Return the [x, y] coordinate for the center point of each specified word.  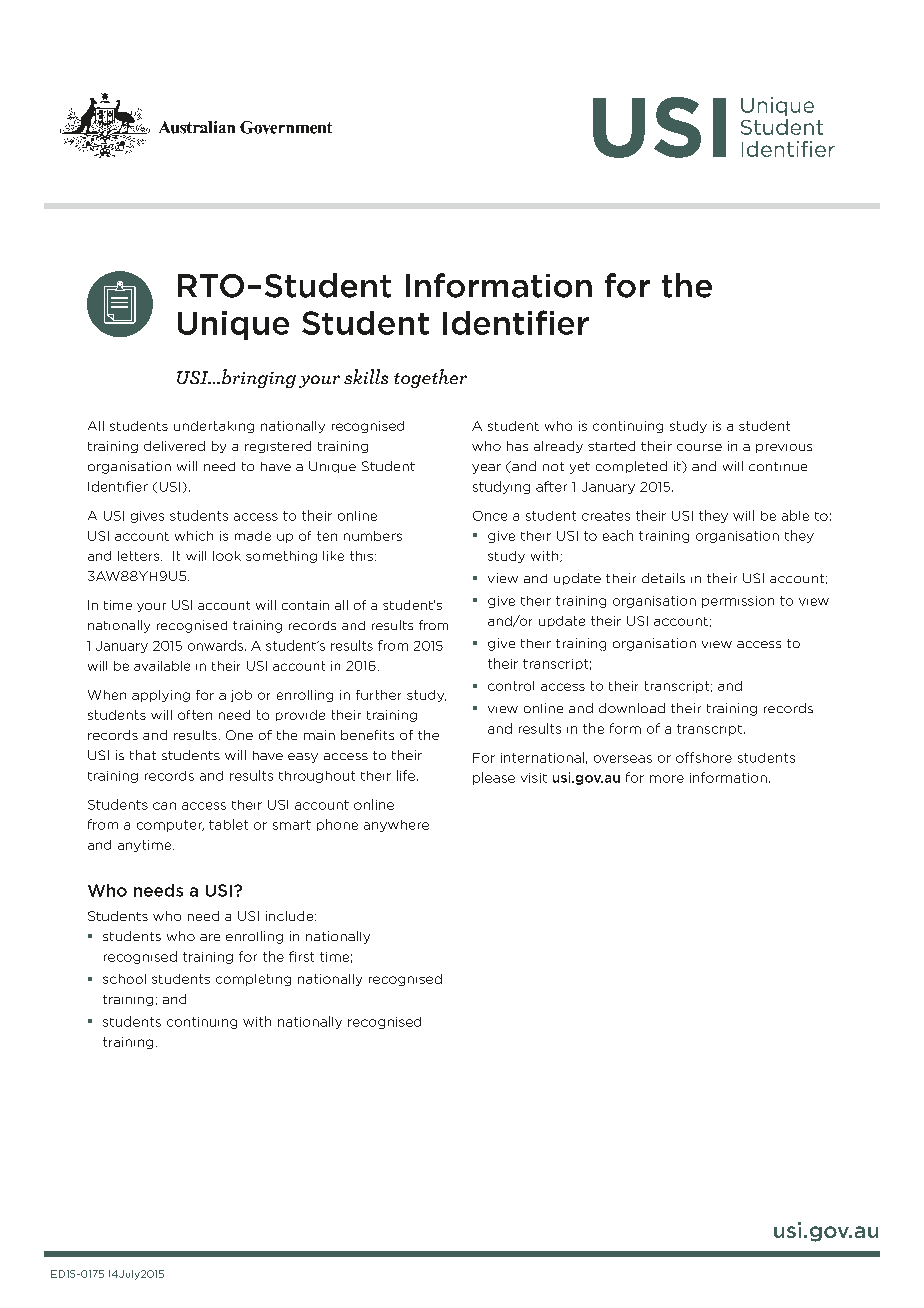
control [511, 686]
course [699, 447]
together [430, 378]
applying [161, 696]
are [210, 937]
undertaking [214, 427]
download [632, 708]
